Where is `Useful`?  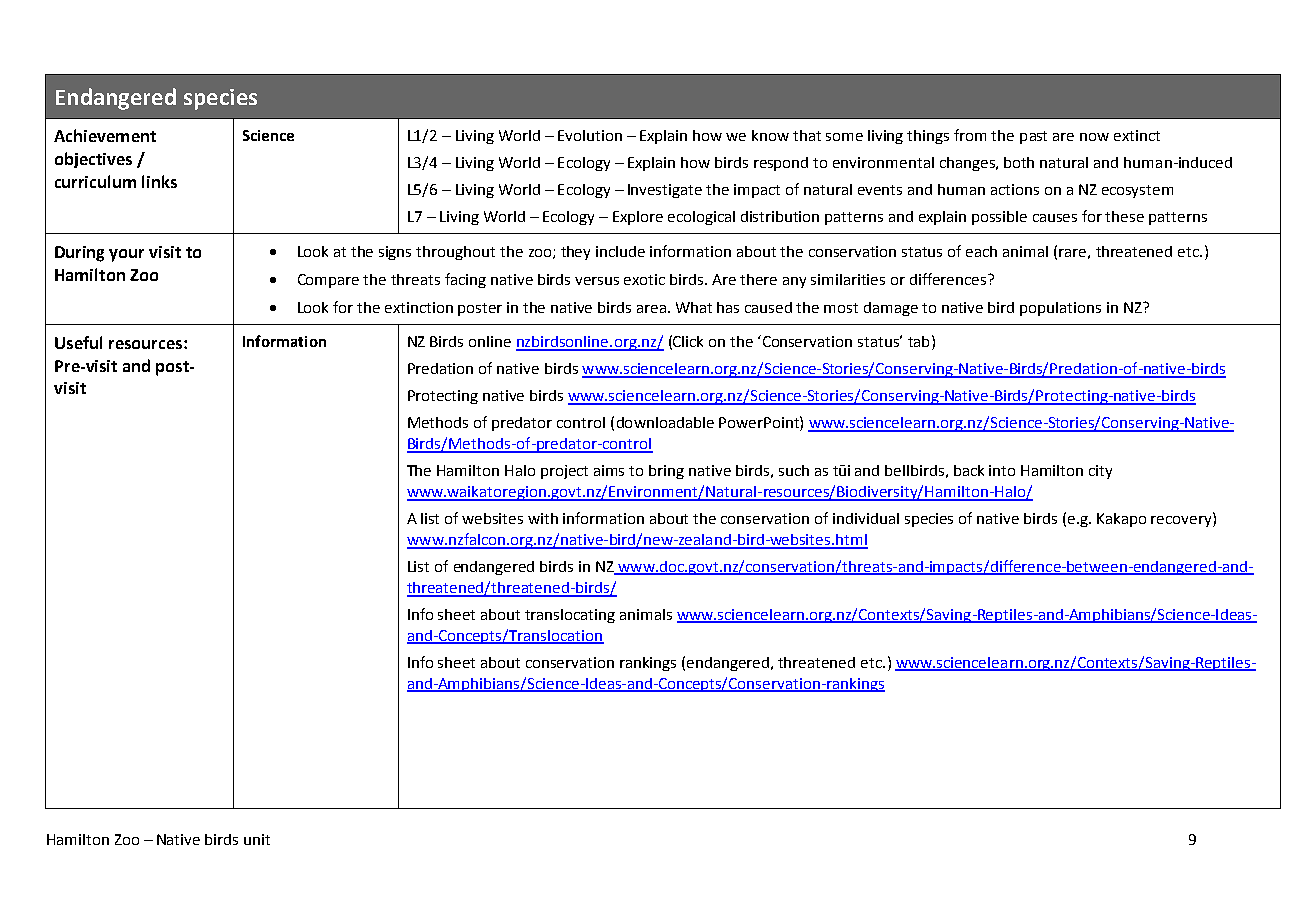
Useful is located at coordinates (78, 342).
